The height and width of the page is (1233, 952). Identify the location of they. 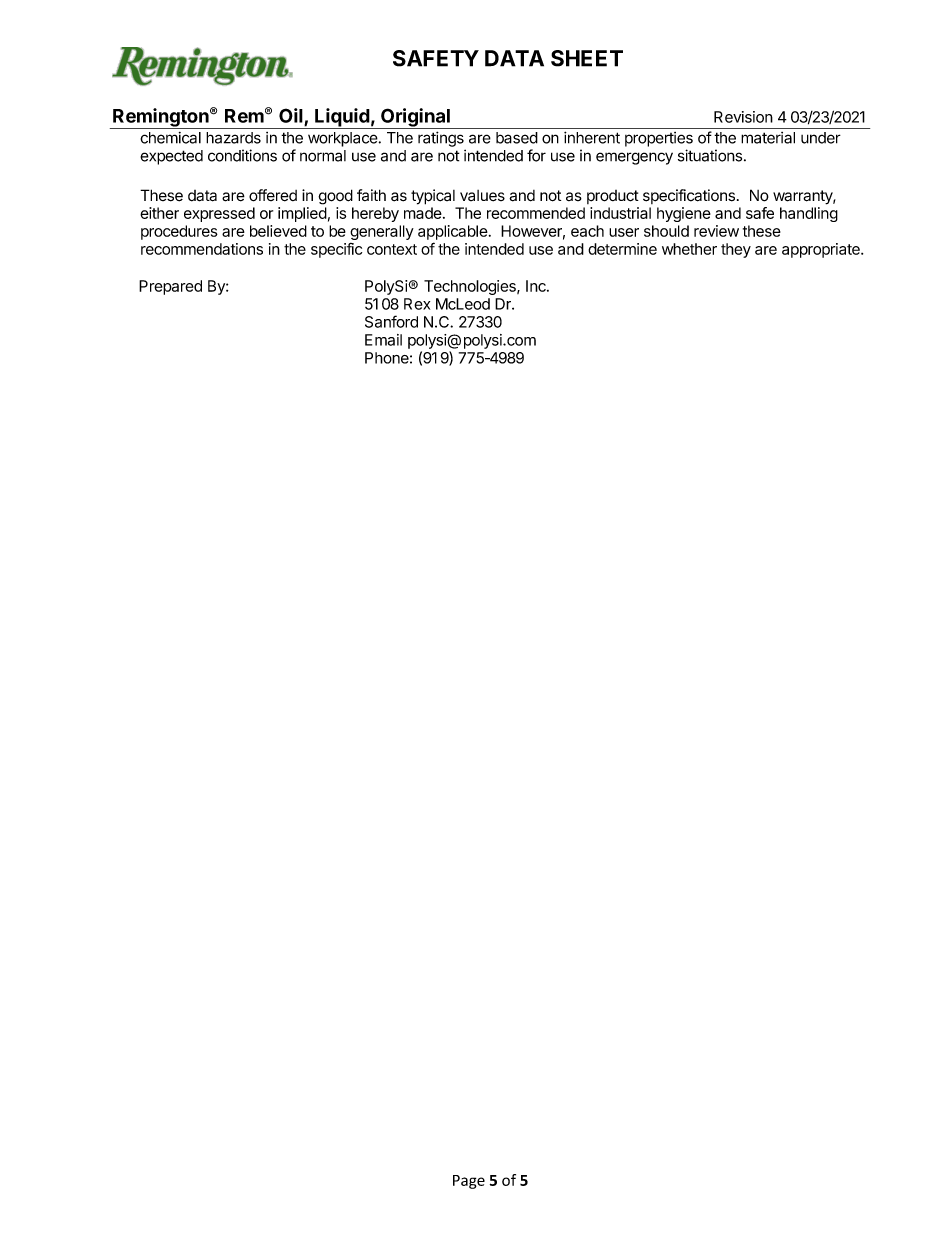
(736, 250).
